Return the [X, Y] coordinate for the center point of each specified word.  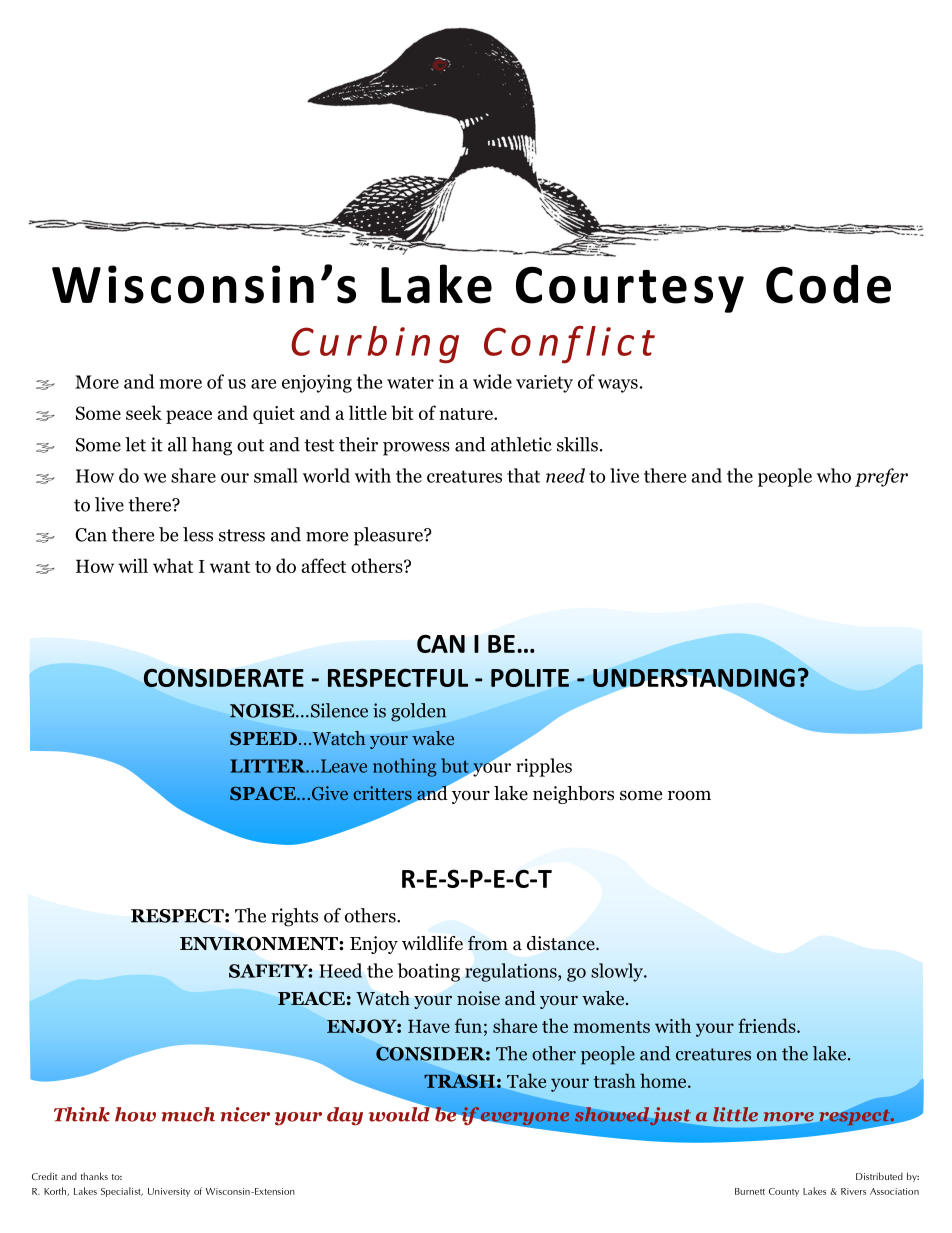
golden [418, 712]
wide [492, 381]
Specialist [122, 1192]
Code [828, 284]
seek [144, 412]
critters [382, 793]
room [689, 795]
